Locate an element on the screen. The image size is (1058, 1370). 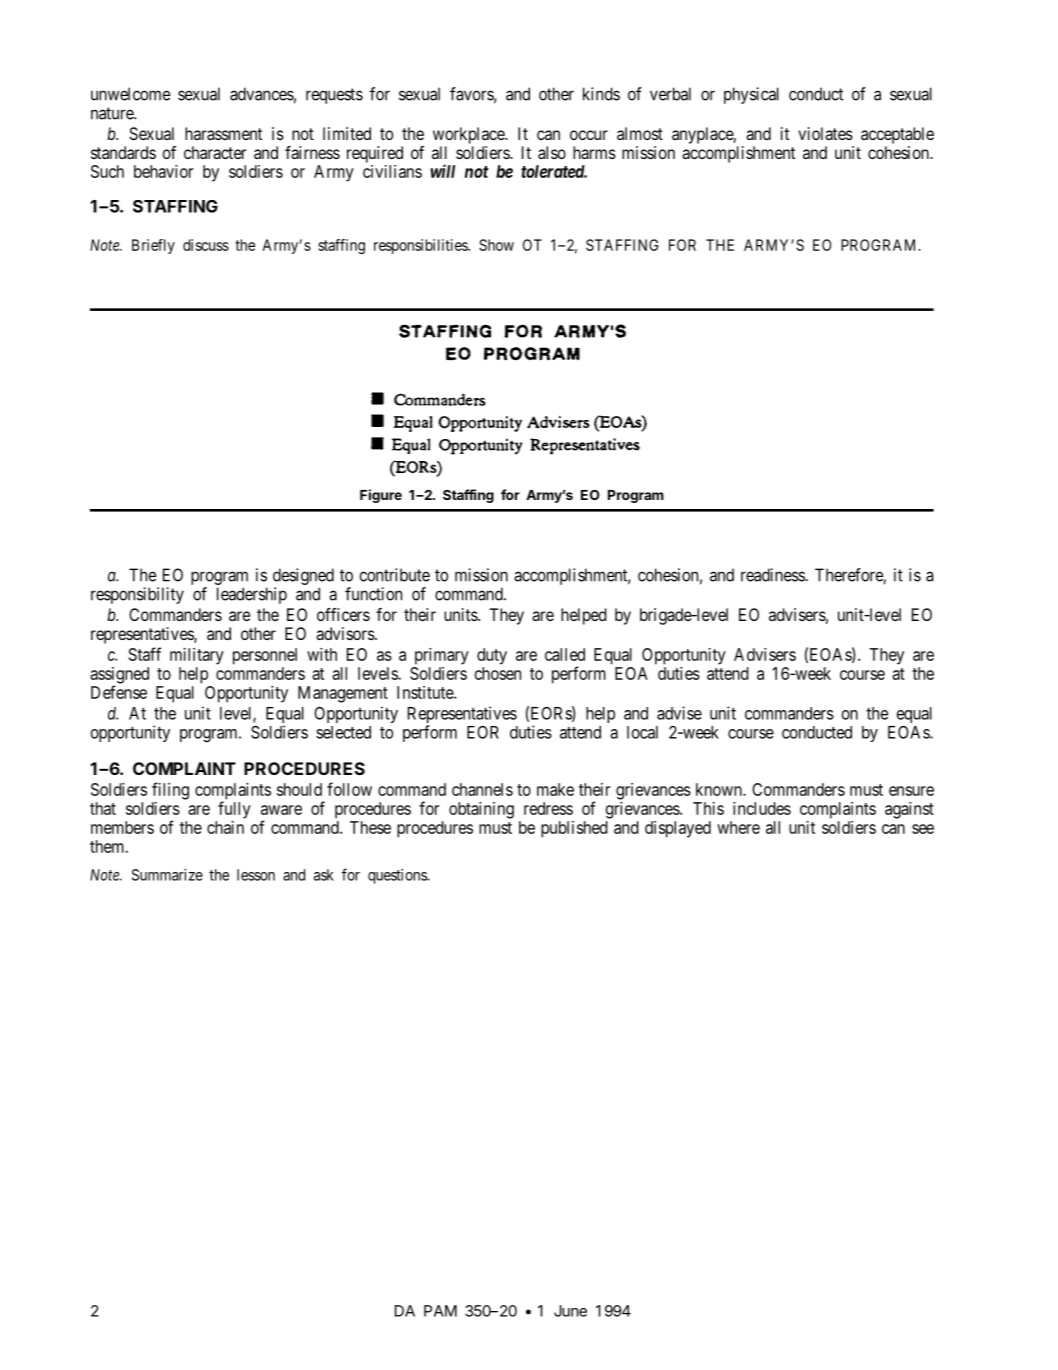
Summarize is located at coordinates (167, 875).
